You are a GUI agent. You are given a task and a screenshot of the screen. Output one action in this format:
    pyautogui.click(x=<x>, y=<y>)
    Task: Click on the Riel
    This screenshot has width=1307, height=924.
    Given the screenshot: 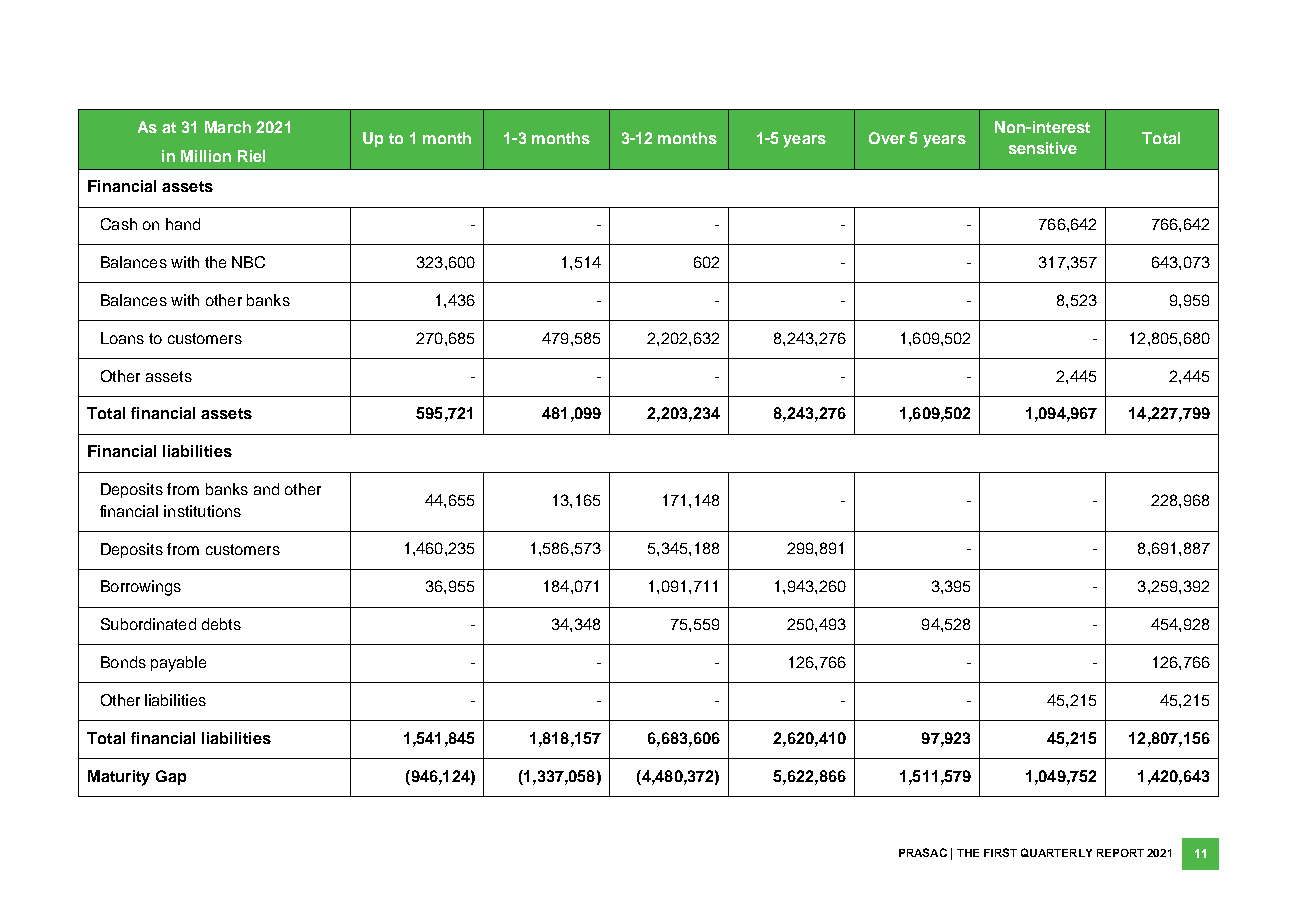 What is the action you would take?
    pyautogui.click(x=251, y=156)
